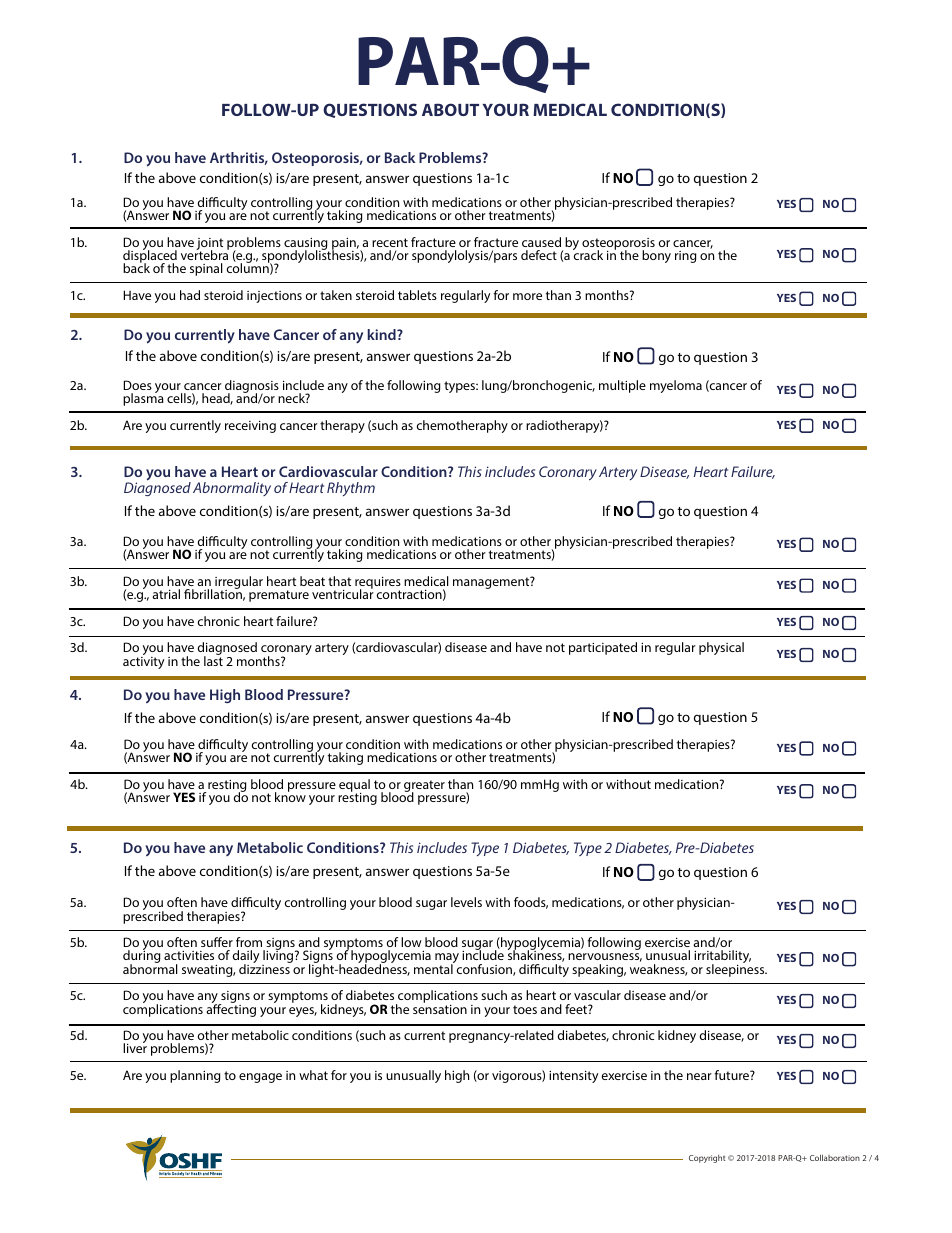  What do you see at coordinates (466, 902) in the screenshot?
I see `levels` at bounding box center [466, 902].
